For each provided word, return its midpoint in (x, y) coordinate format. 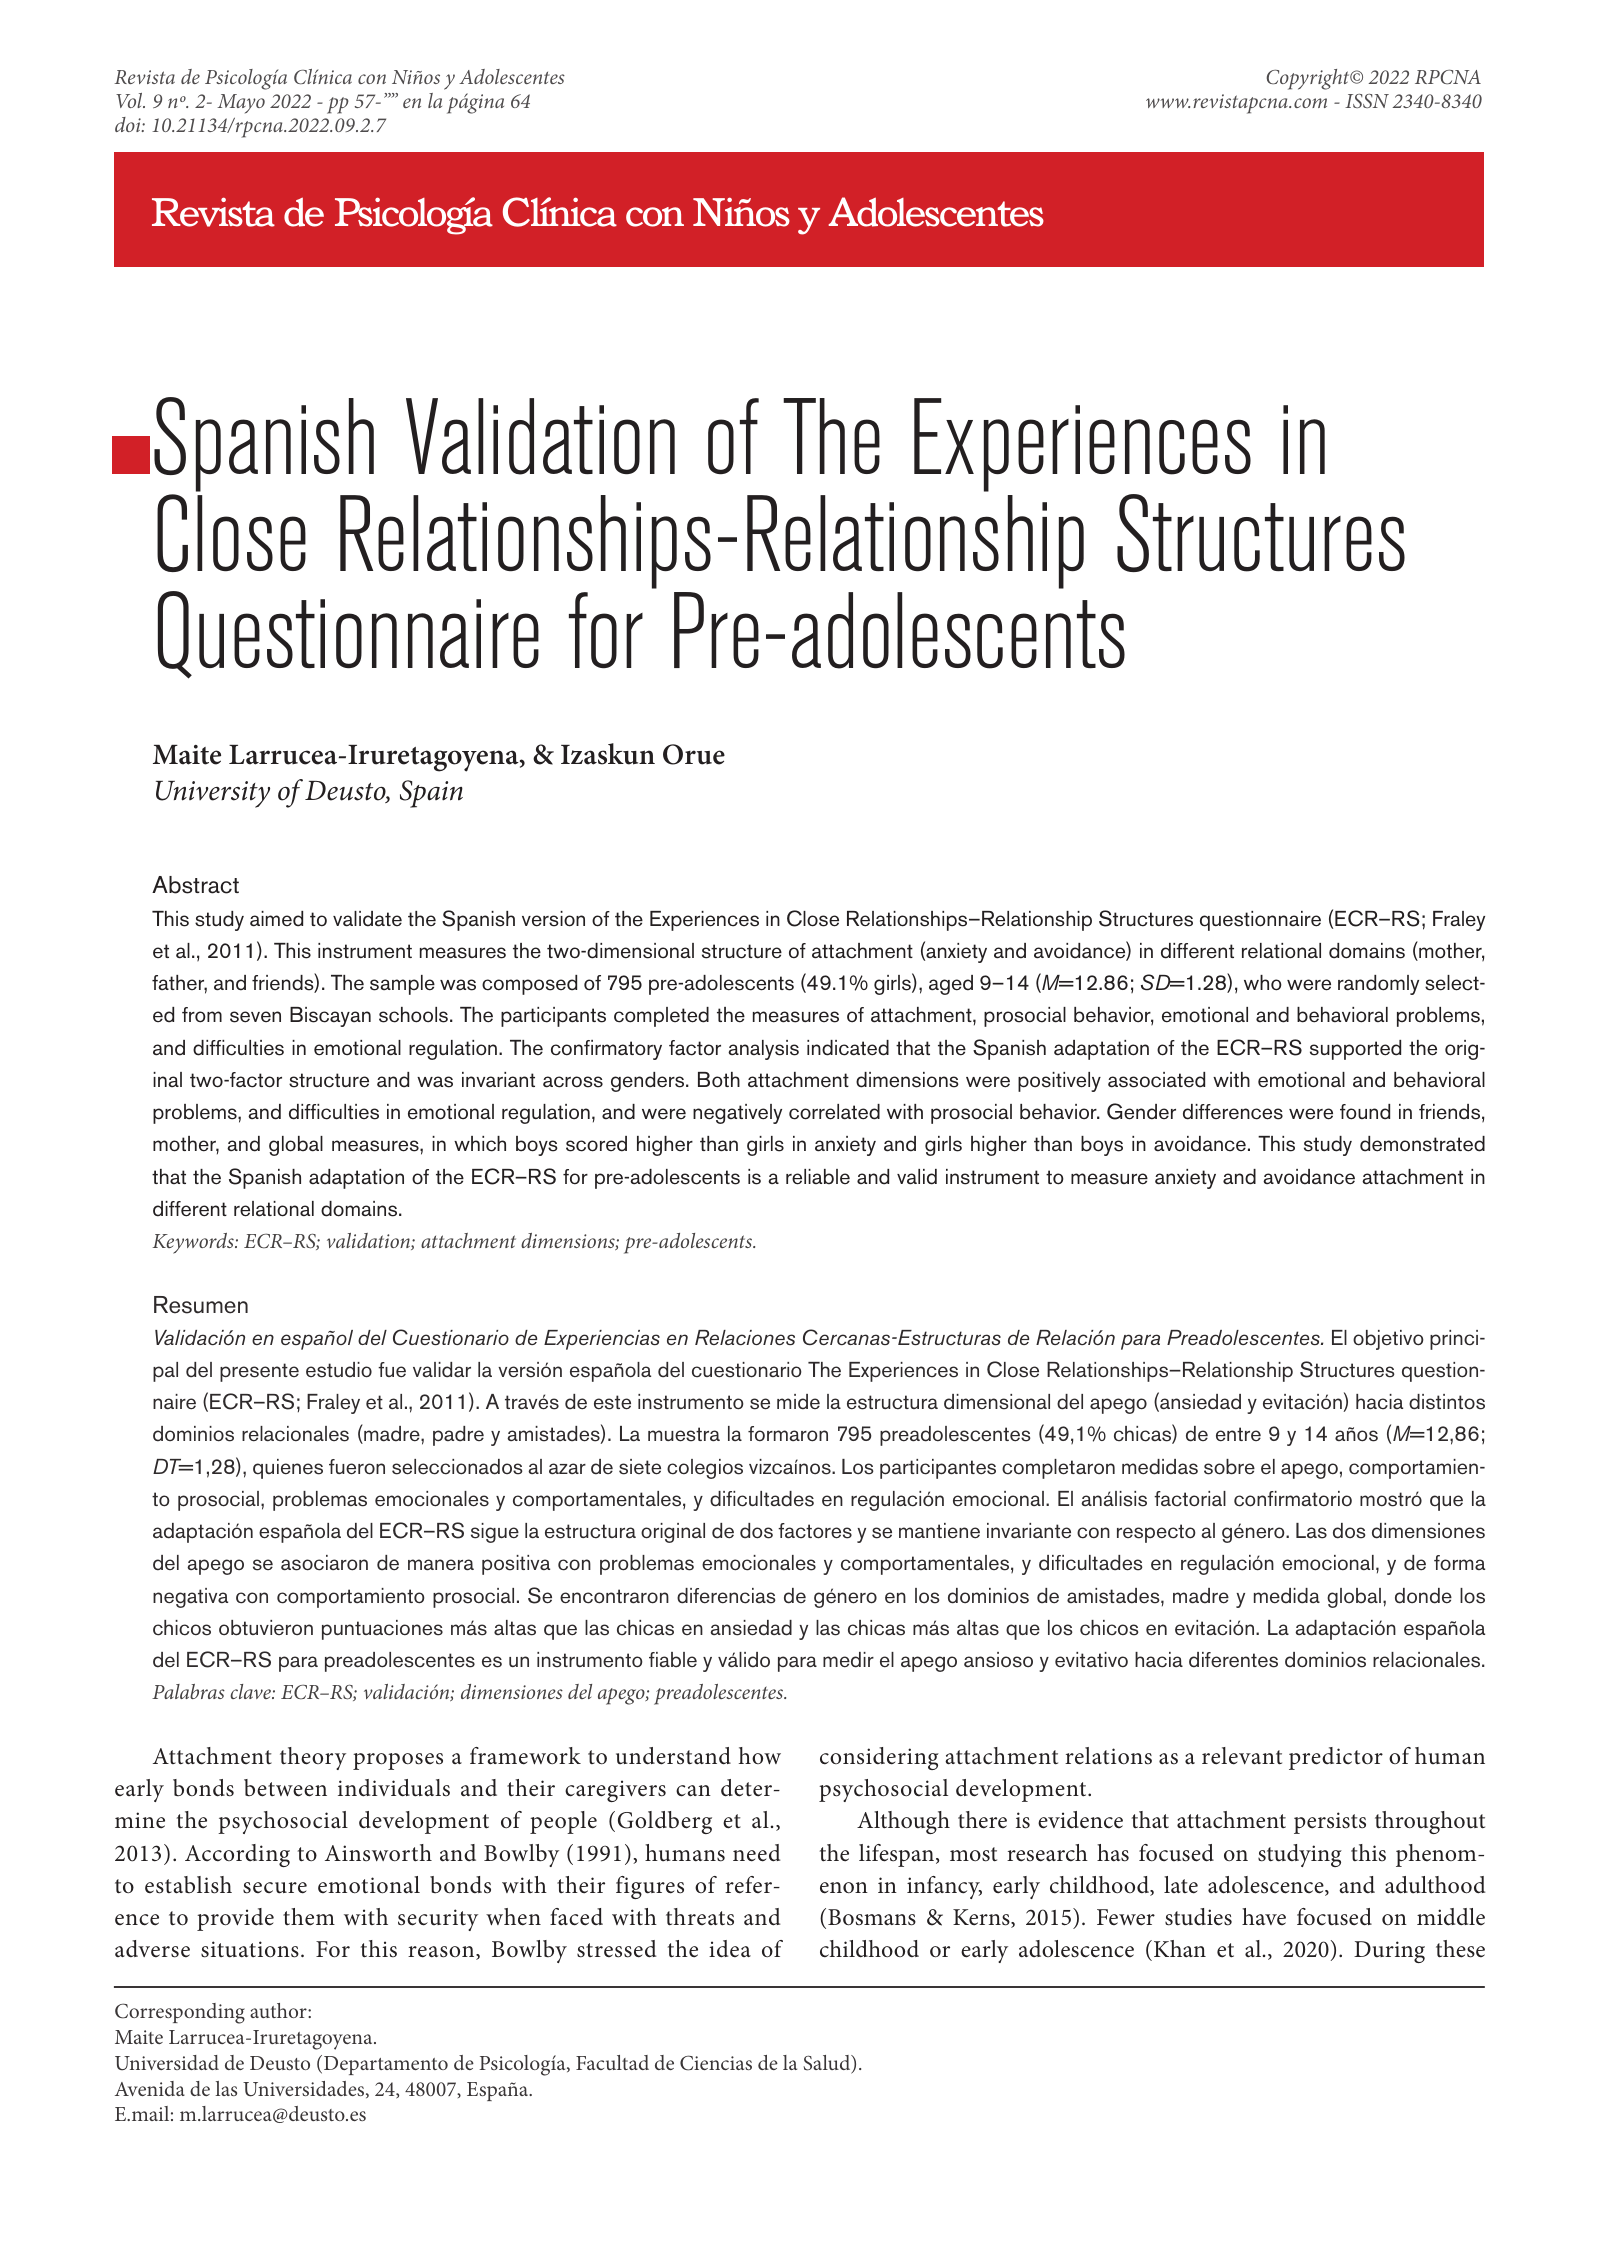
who (1263, 983)
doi (129, 124)
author (279, 2010)
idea (730, 1949)
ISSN (1367, 101)
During (1389, 1952)
